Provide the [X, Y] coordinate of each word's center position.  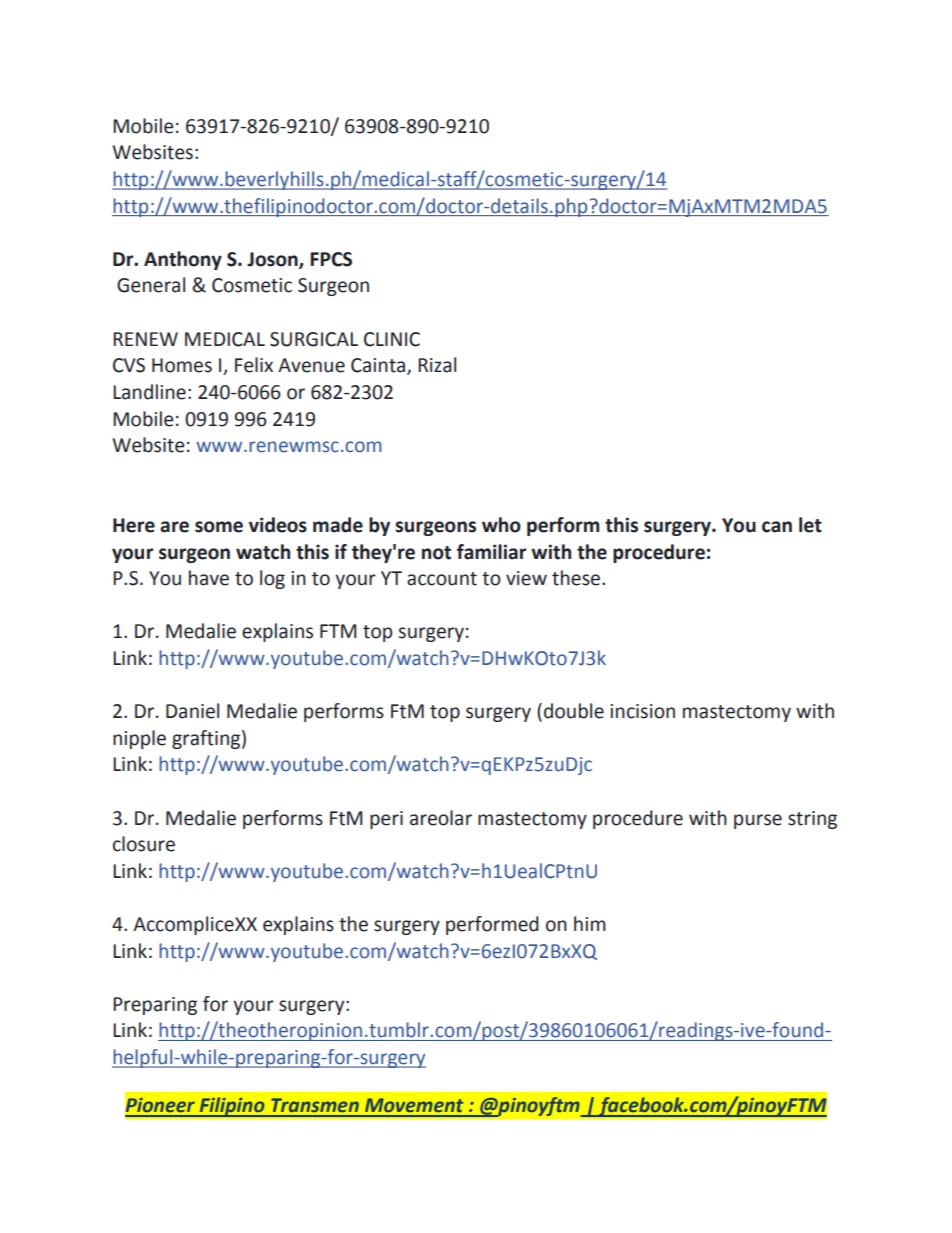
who [501, 525]
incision [642, 711]
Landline [149, 392]
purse [758, 821]
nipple [139, 739]
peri [386, 820]
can [777, 527]
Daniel [192, 711]
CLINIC [392, 339]
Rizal [437, 365]
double [574, 711]
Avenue [311, 365]
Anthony [183, 260]
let [810, 525]
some [219, 527]
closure [144, 844]
